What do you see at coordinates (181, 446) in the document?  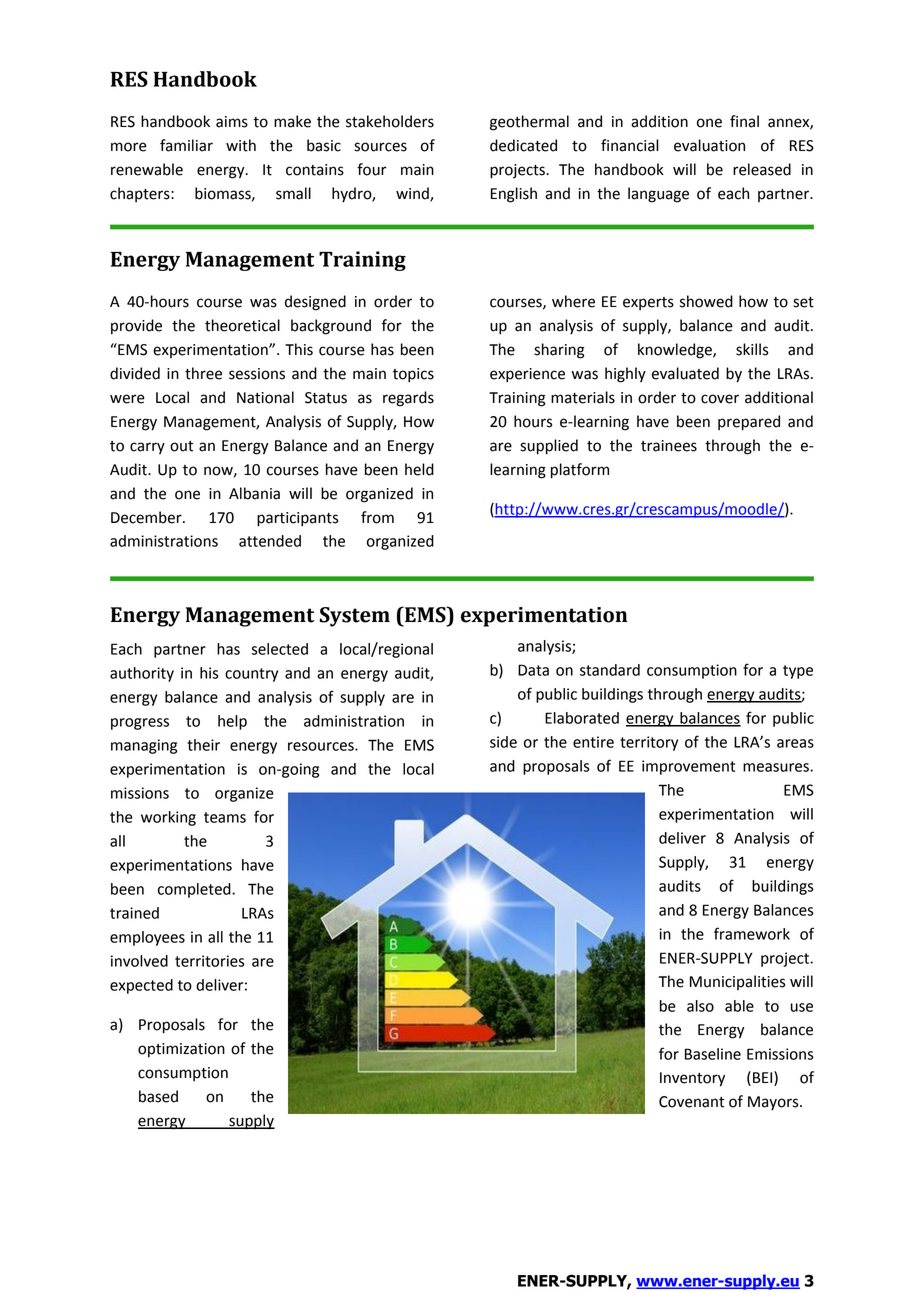 I see `out` at bounding box center [181, 446].
